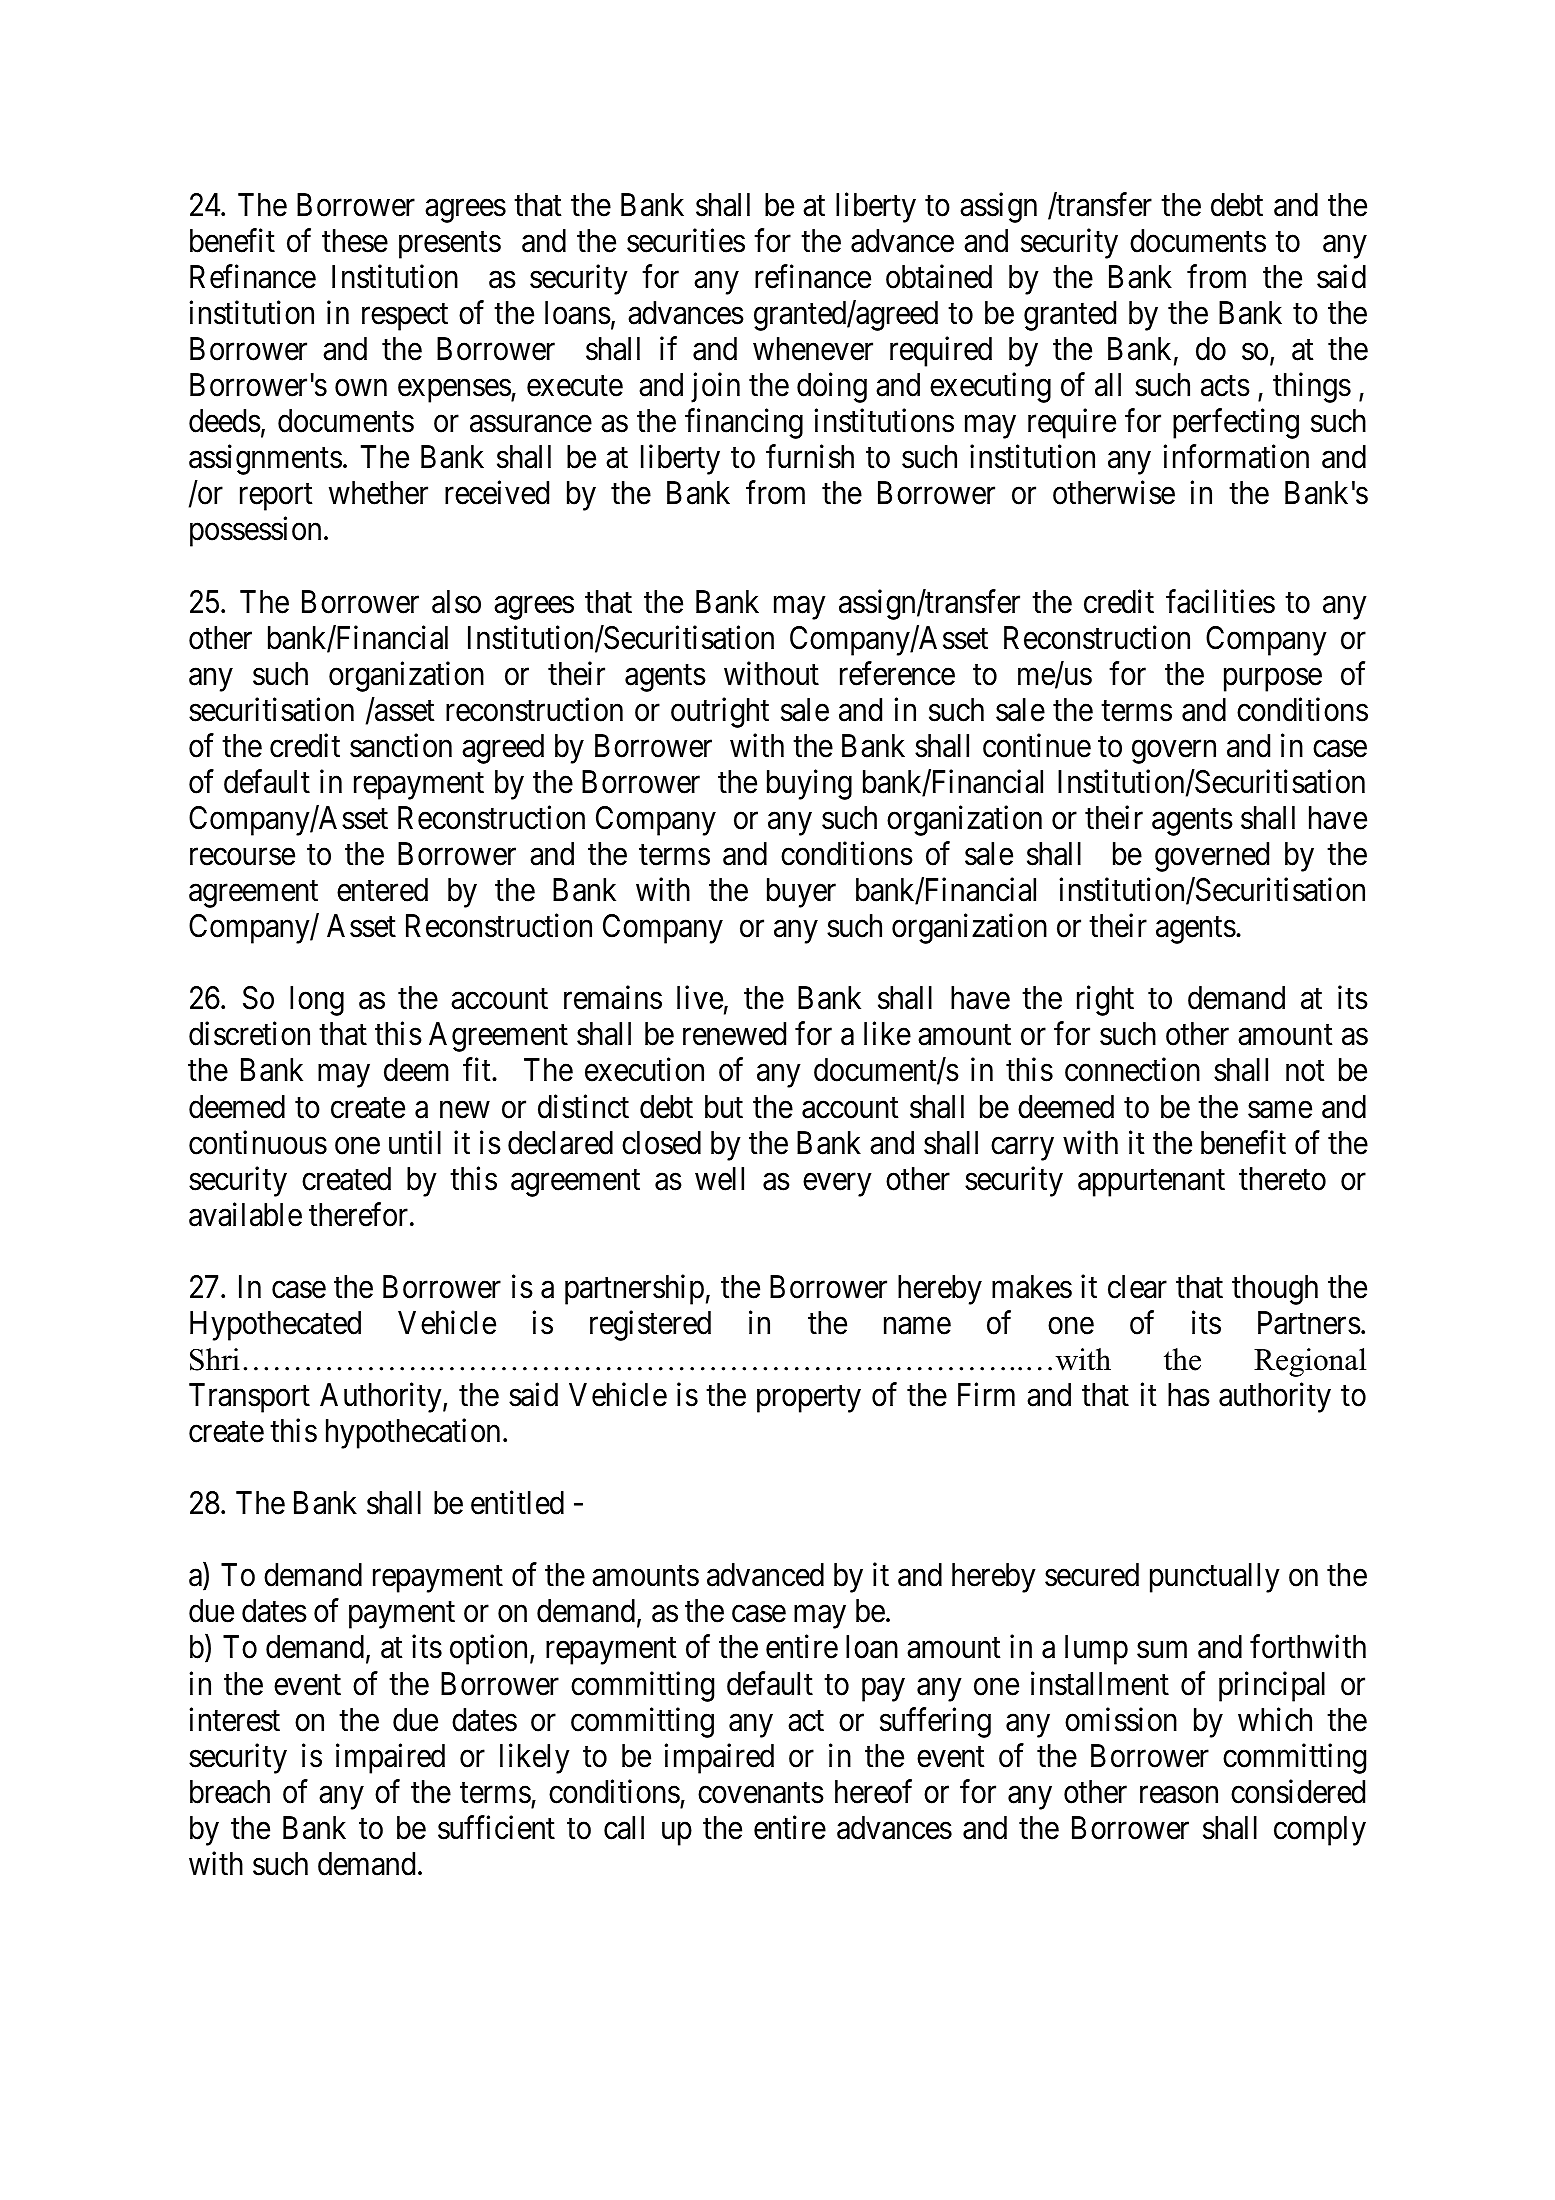 The width and height of the screenshot is (1555, 2200). Describe the element at coordinates (405, 317) in the screenshot. I see `respect` at that location.
